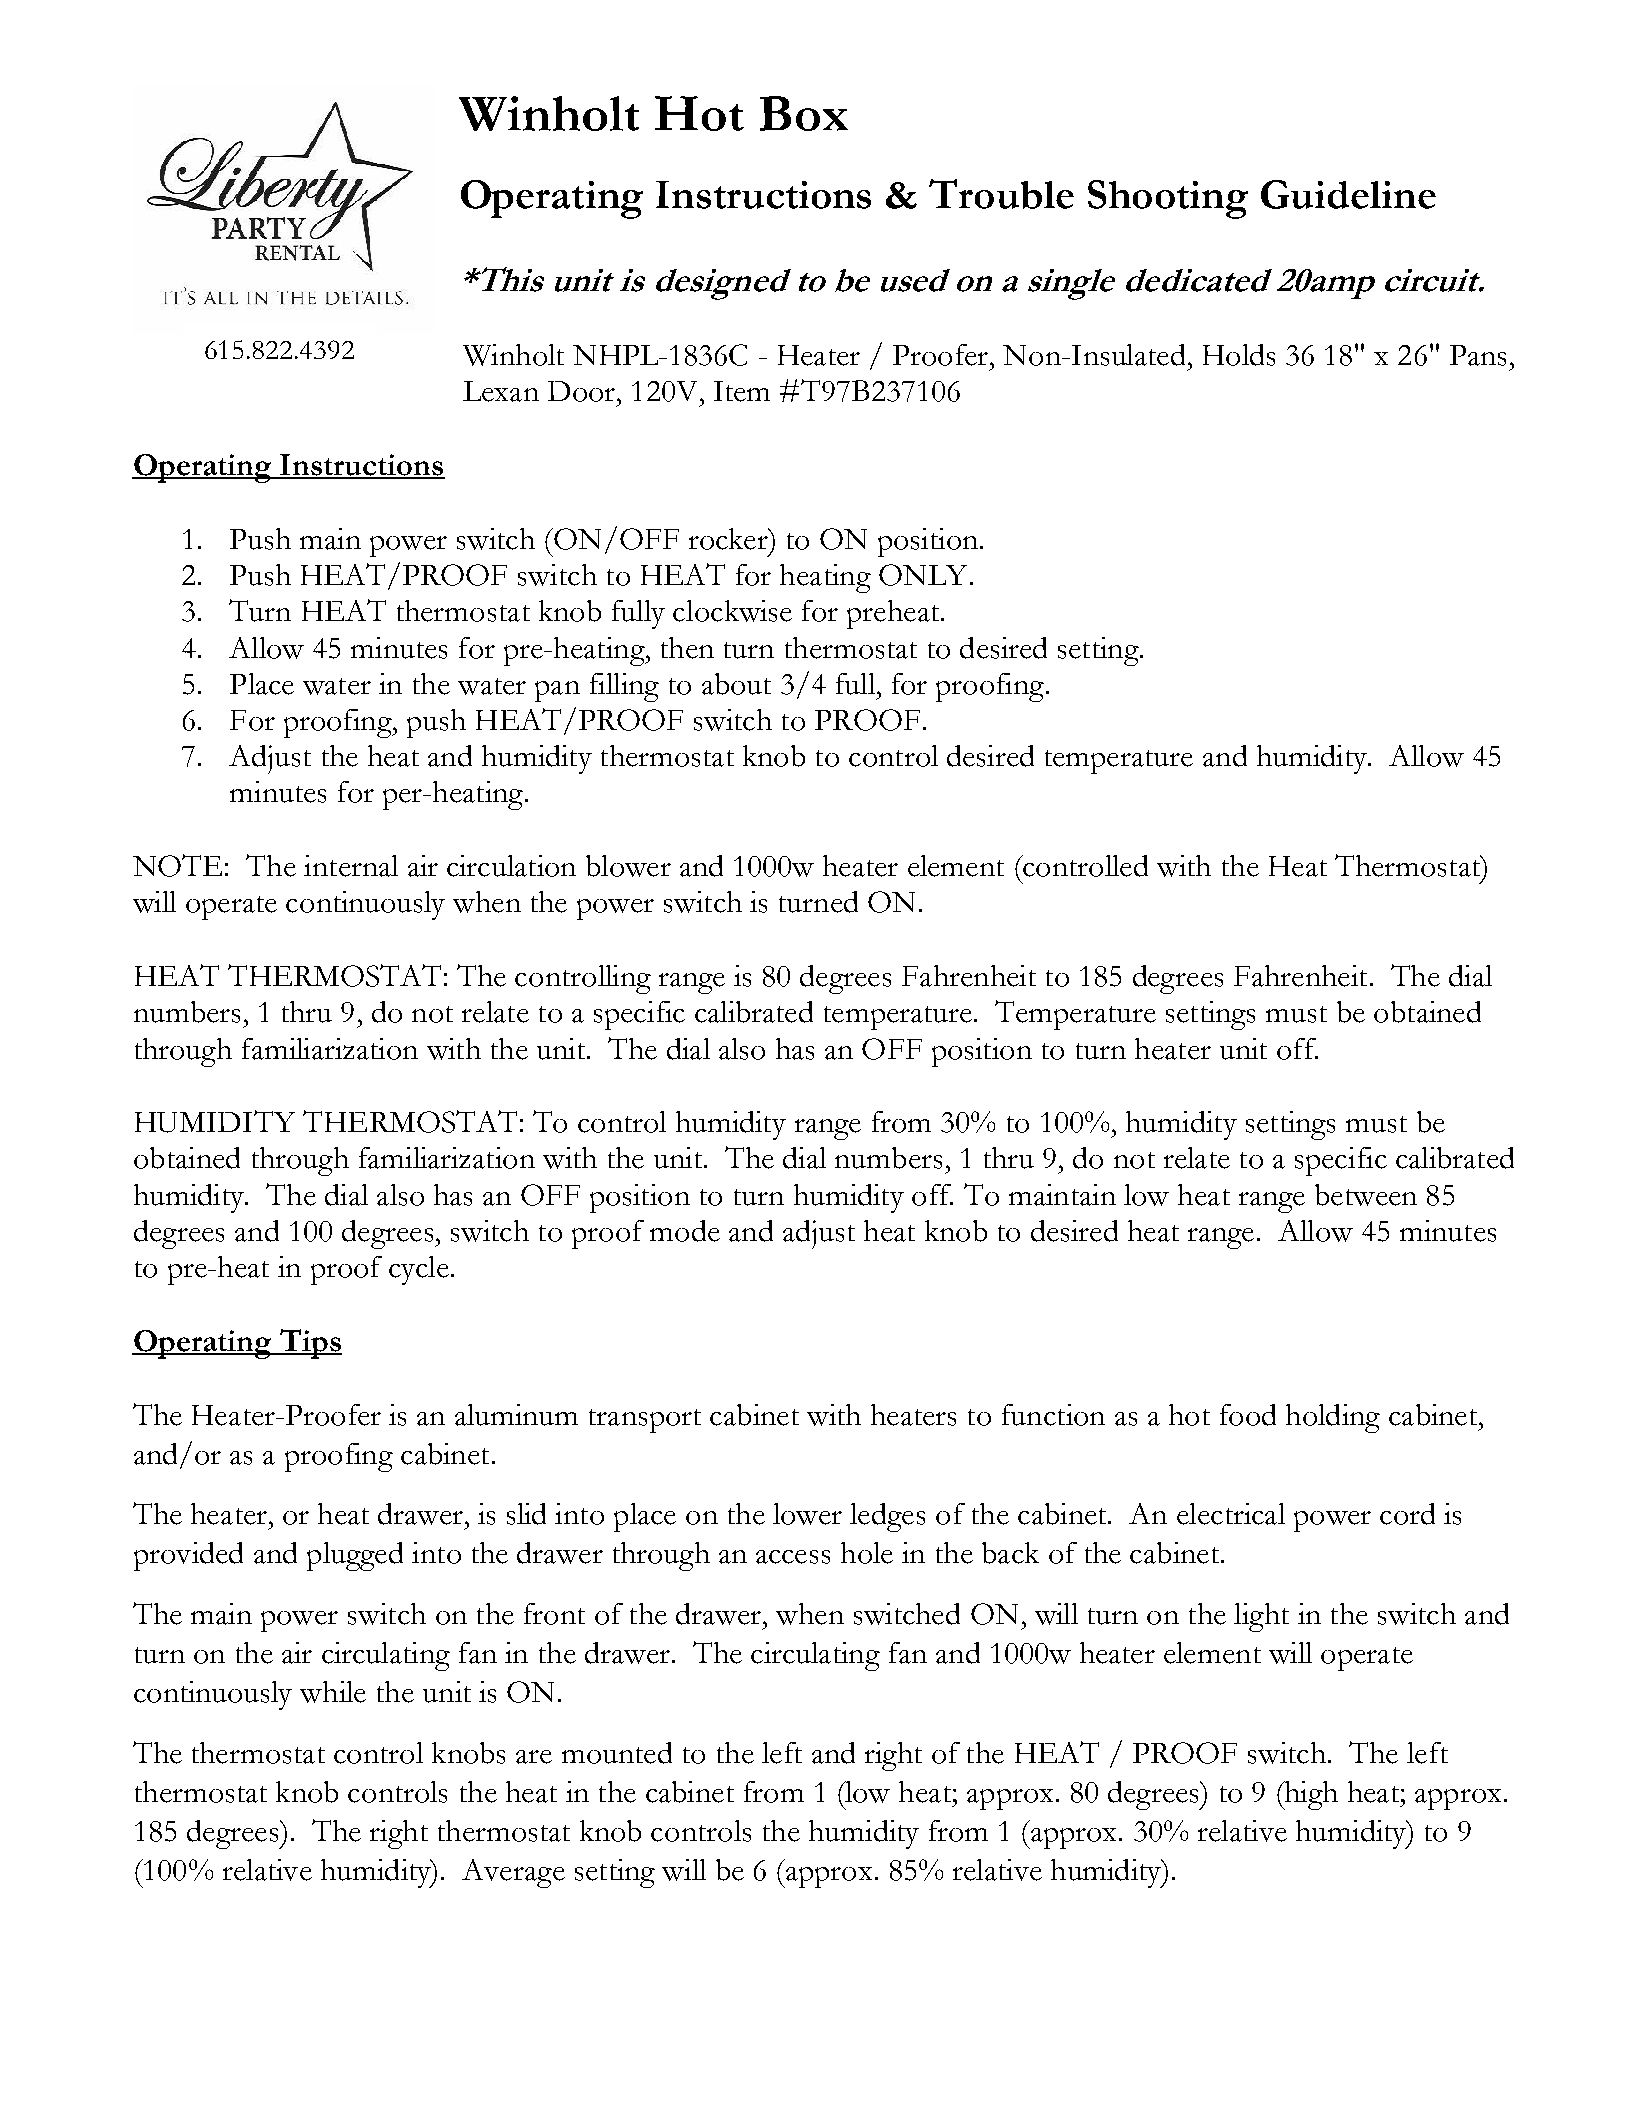 The height and width of the document is (2124, 1641). Describe the element at coordinates (1348, 194) in the document. I see `Guideline` at that location.
